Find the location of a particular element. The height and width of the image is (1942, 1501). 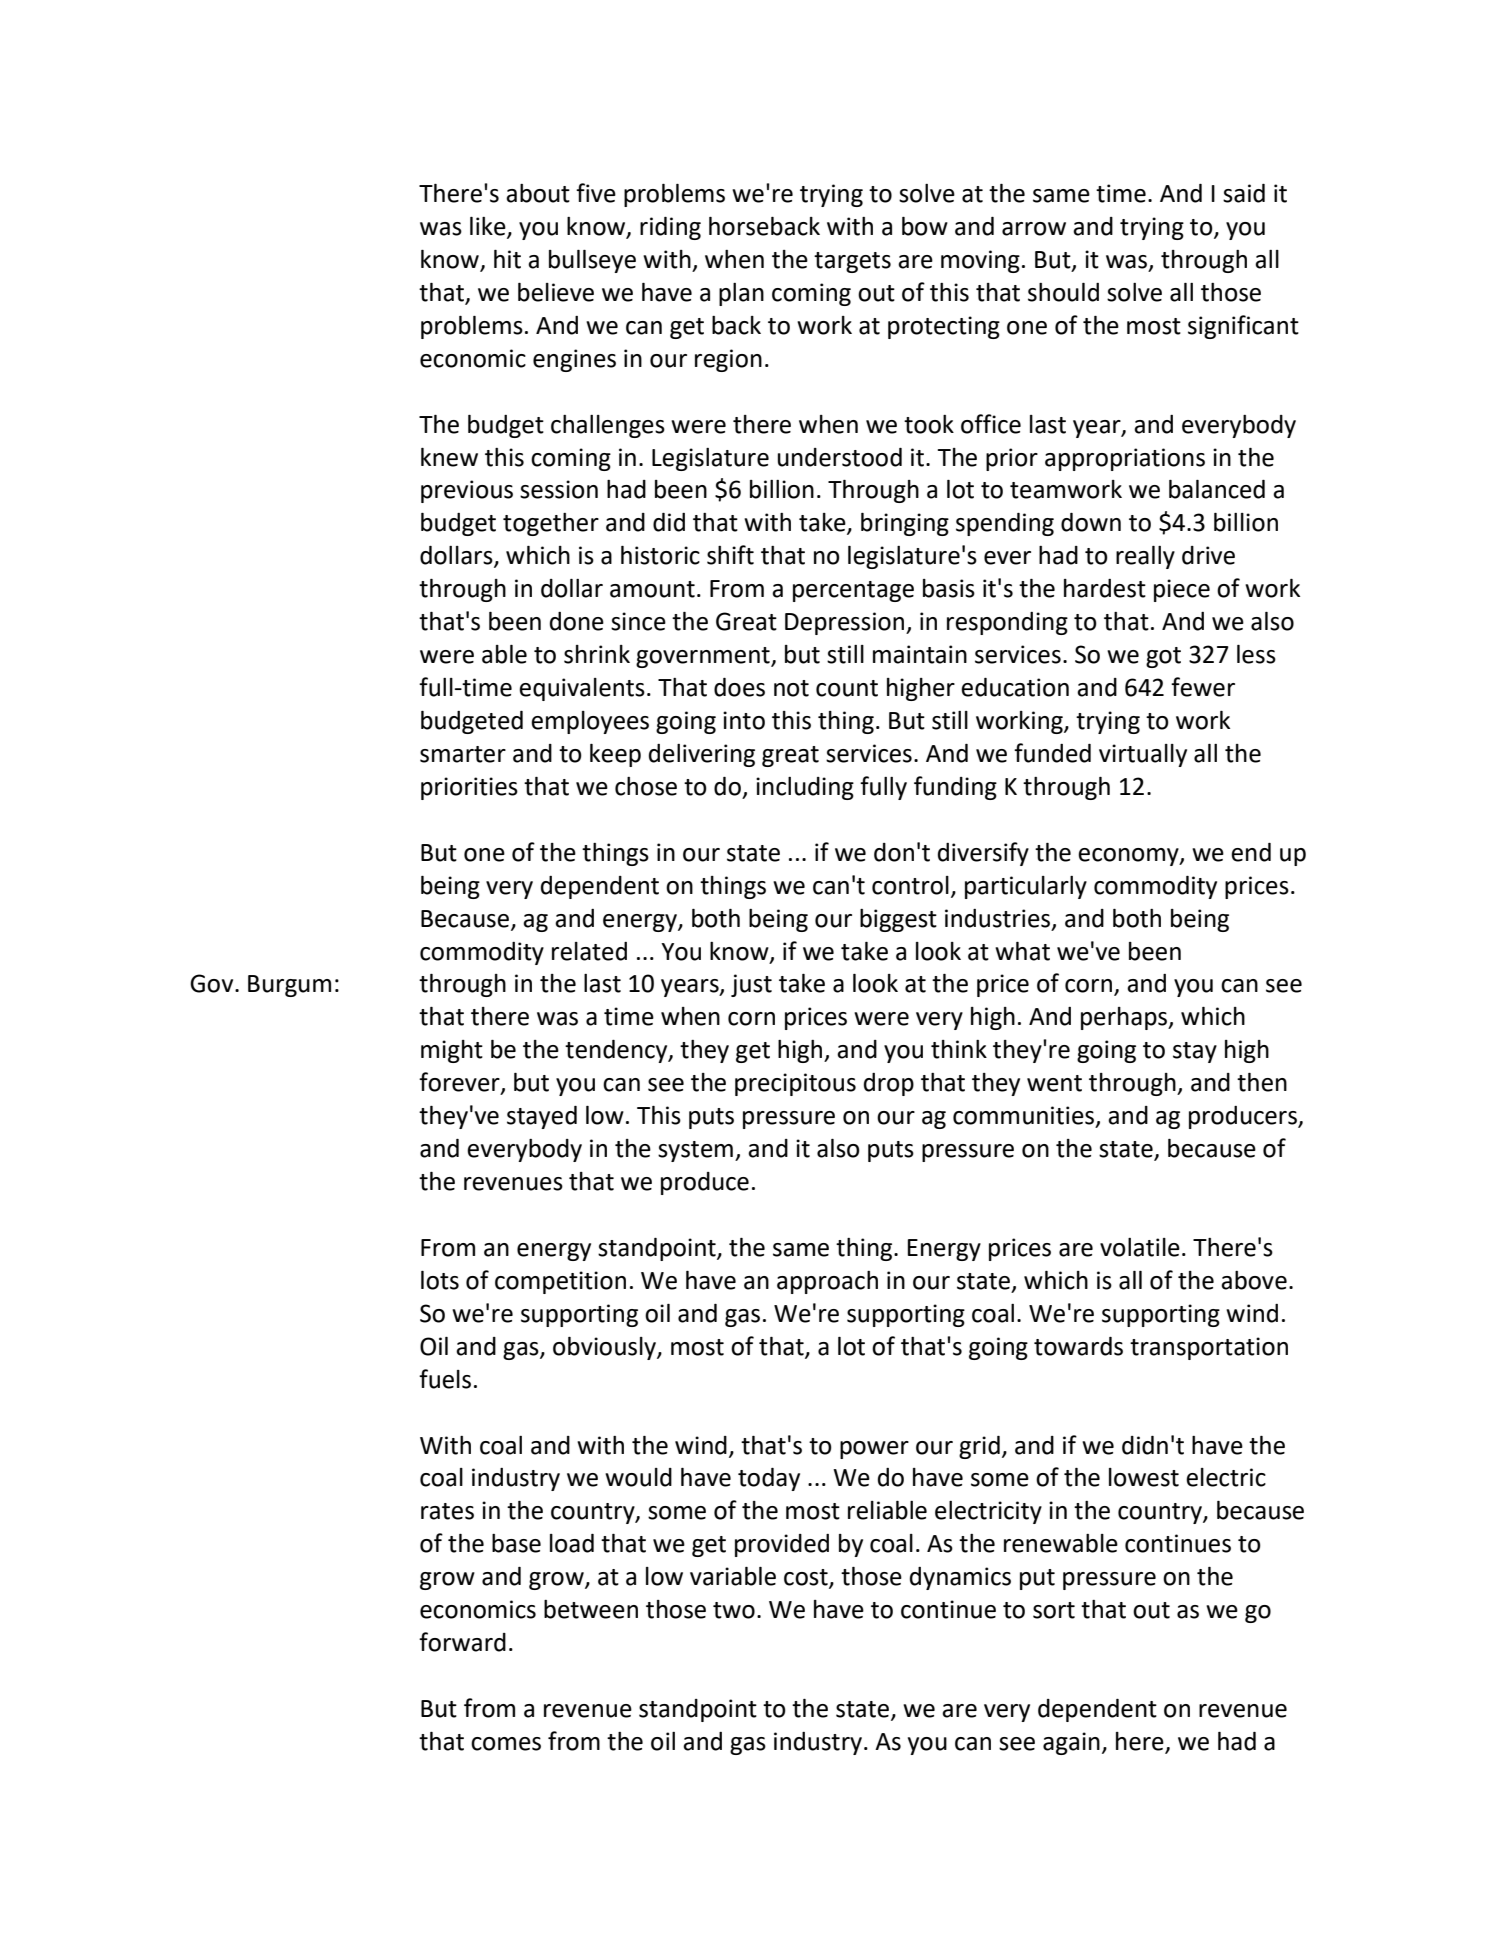

again is located at coordinates (1071, 1743).
